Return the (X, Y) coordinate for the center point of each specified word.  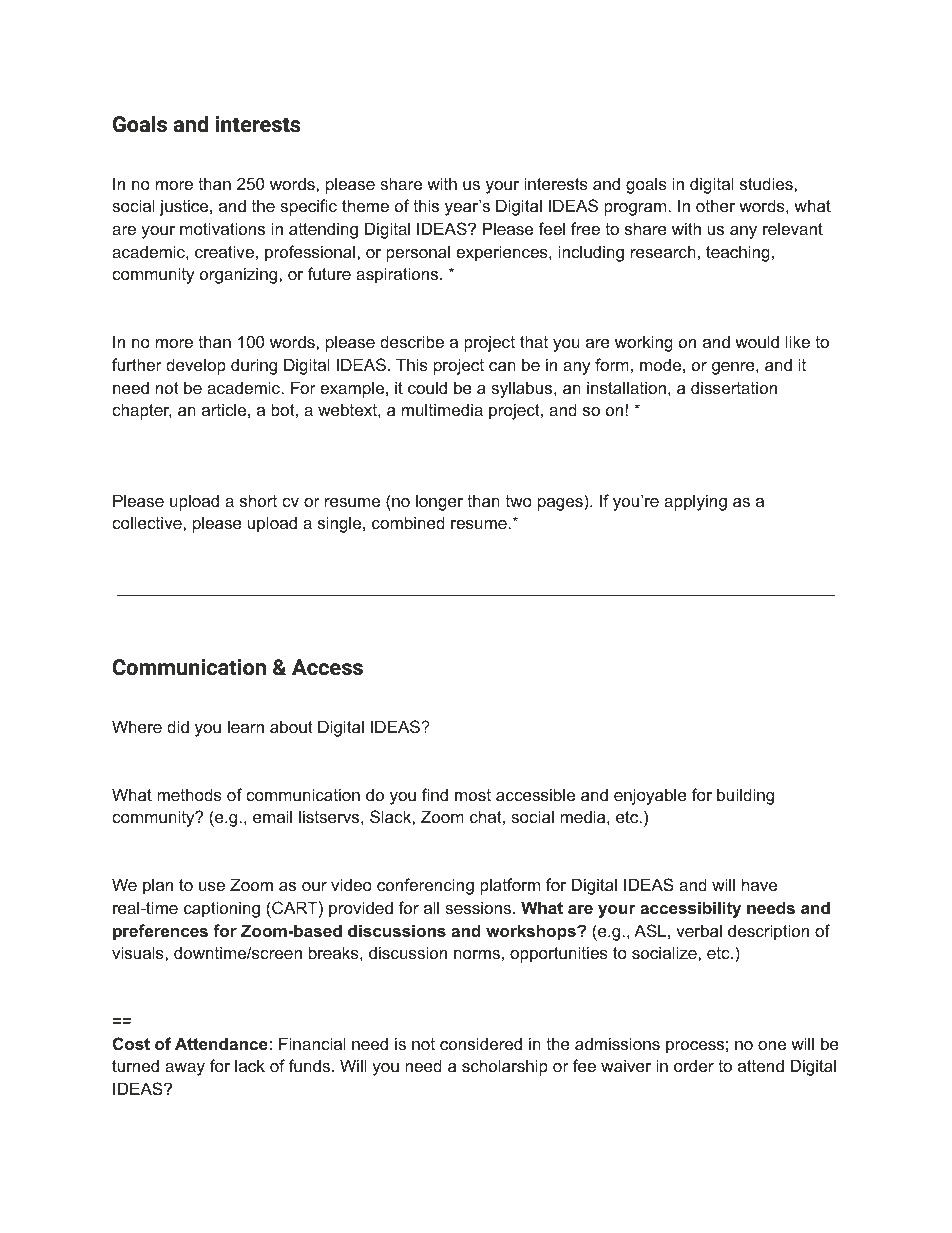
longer (439, 502)
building (745, 796)
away (185, 1069)
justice (185, 207)
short (258, 500)
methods (189, 794)
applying (695, 502)
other (715, 205)
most (473, 795)
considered (481, 1043)
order (694, 1065)
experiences (503, 253)
